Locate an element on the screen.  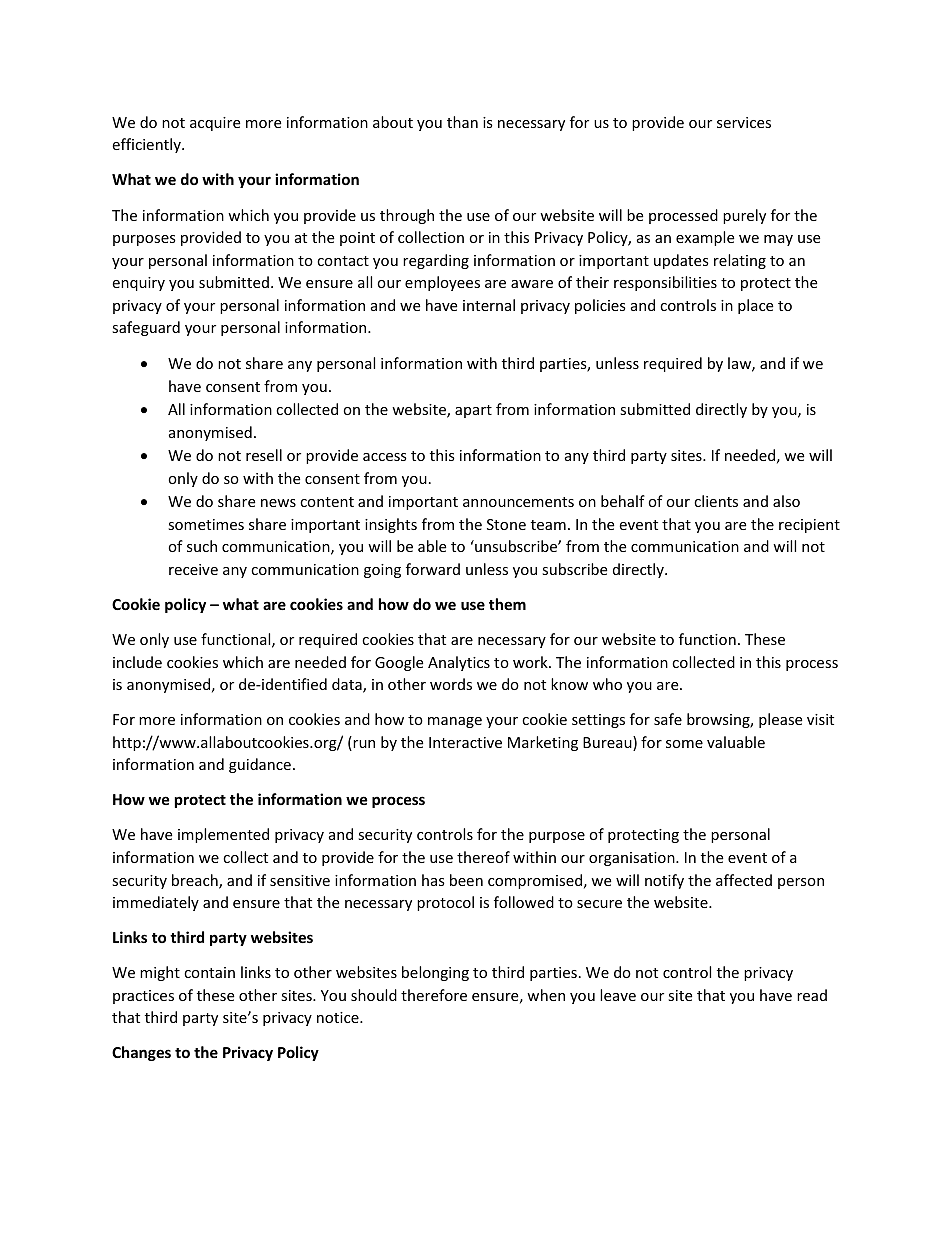
guidance is located at coordinates (260, 765).
